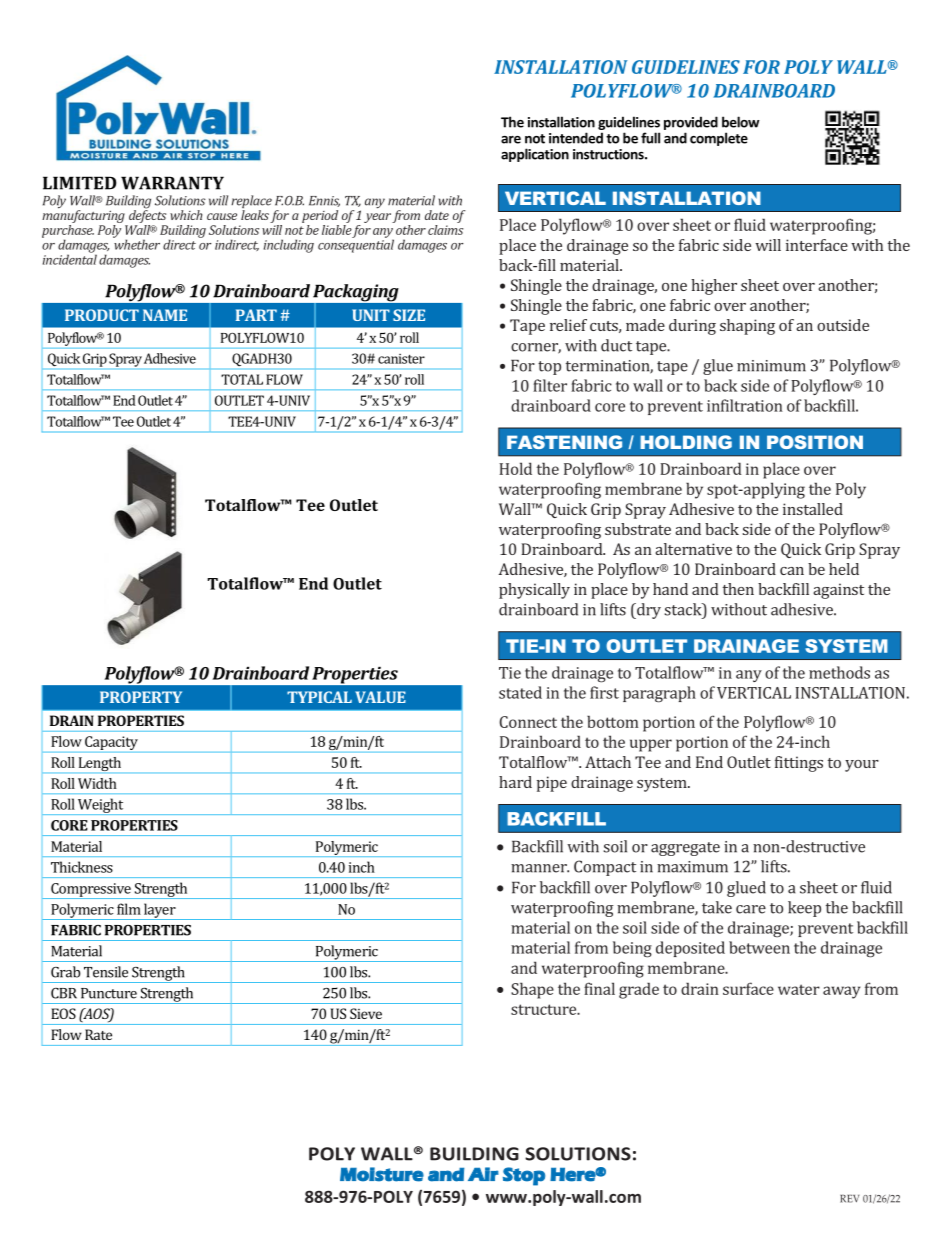  What do you see at coordinates (738, 589) in the screenshot?
I see `then` at bounding box center [738, 589].
